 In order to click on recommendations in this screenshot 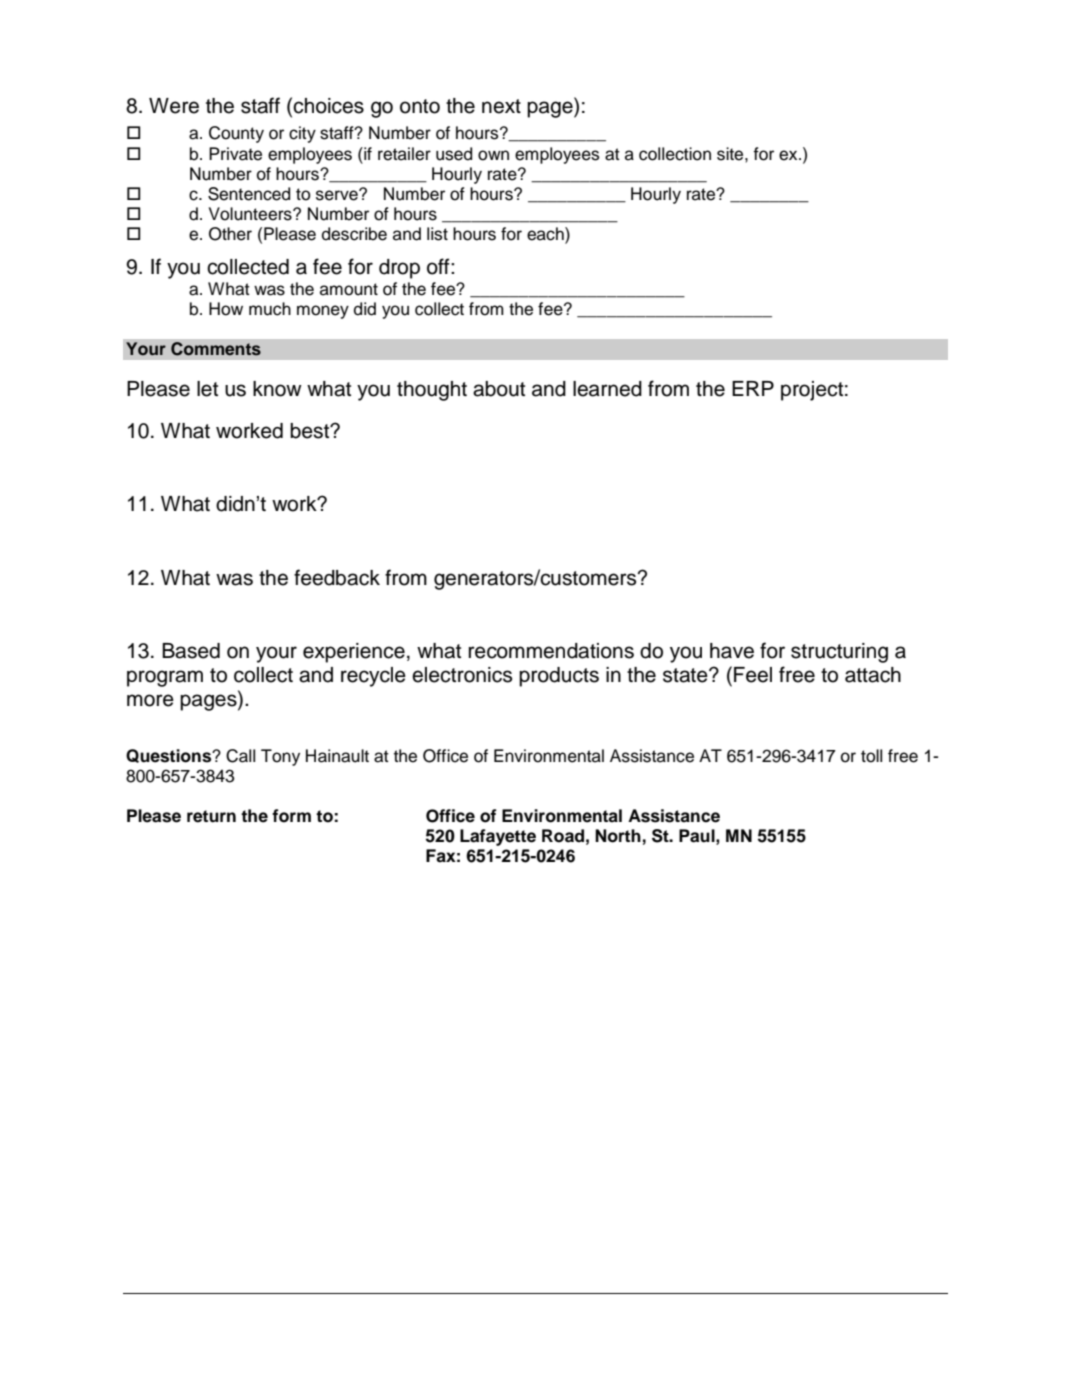, I will do `click(551, 651)`.
